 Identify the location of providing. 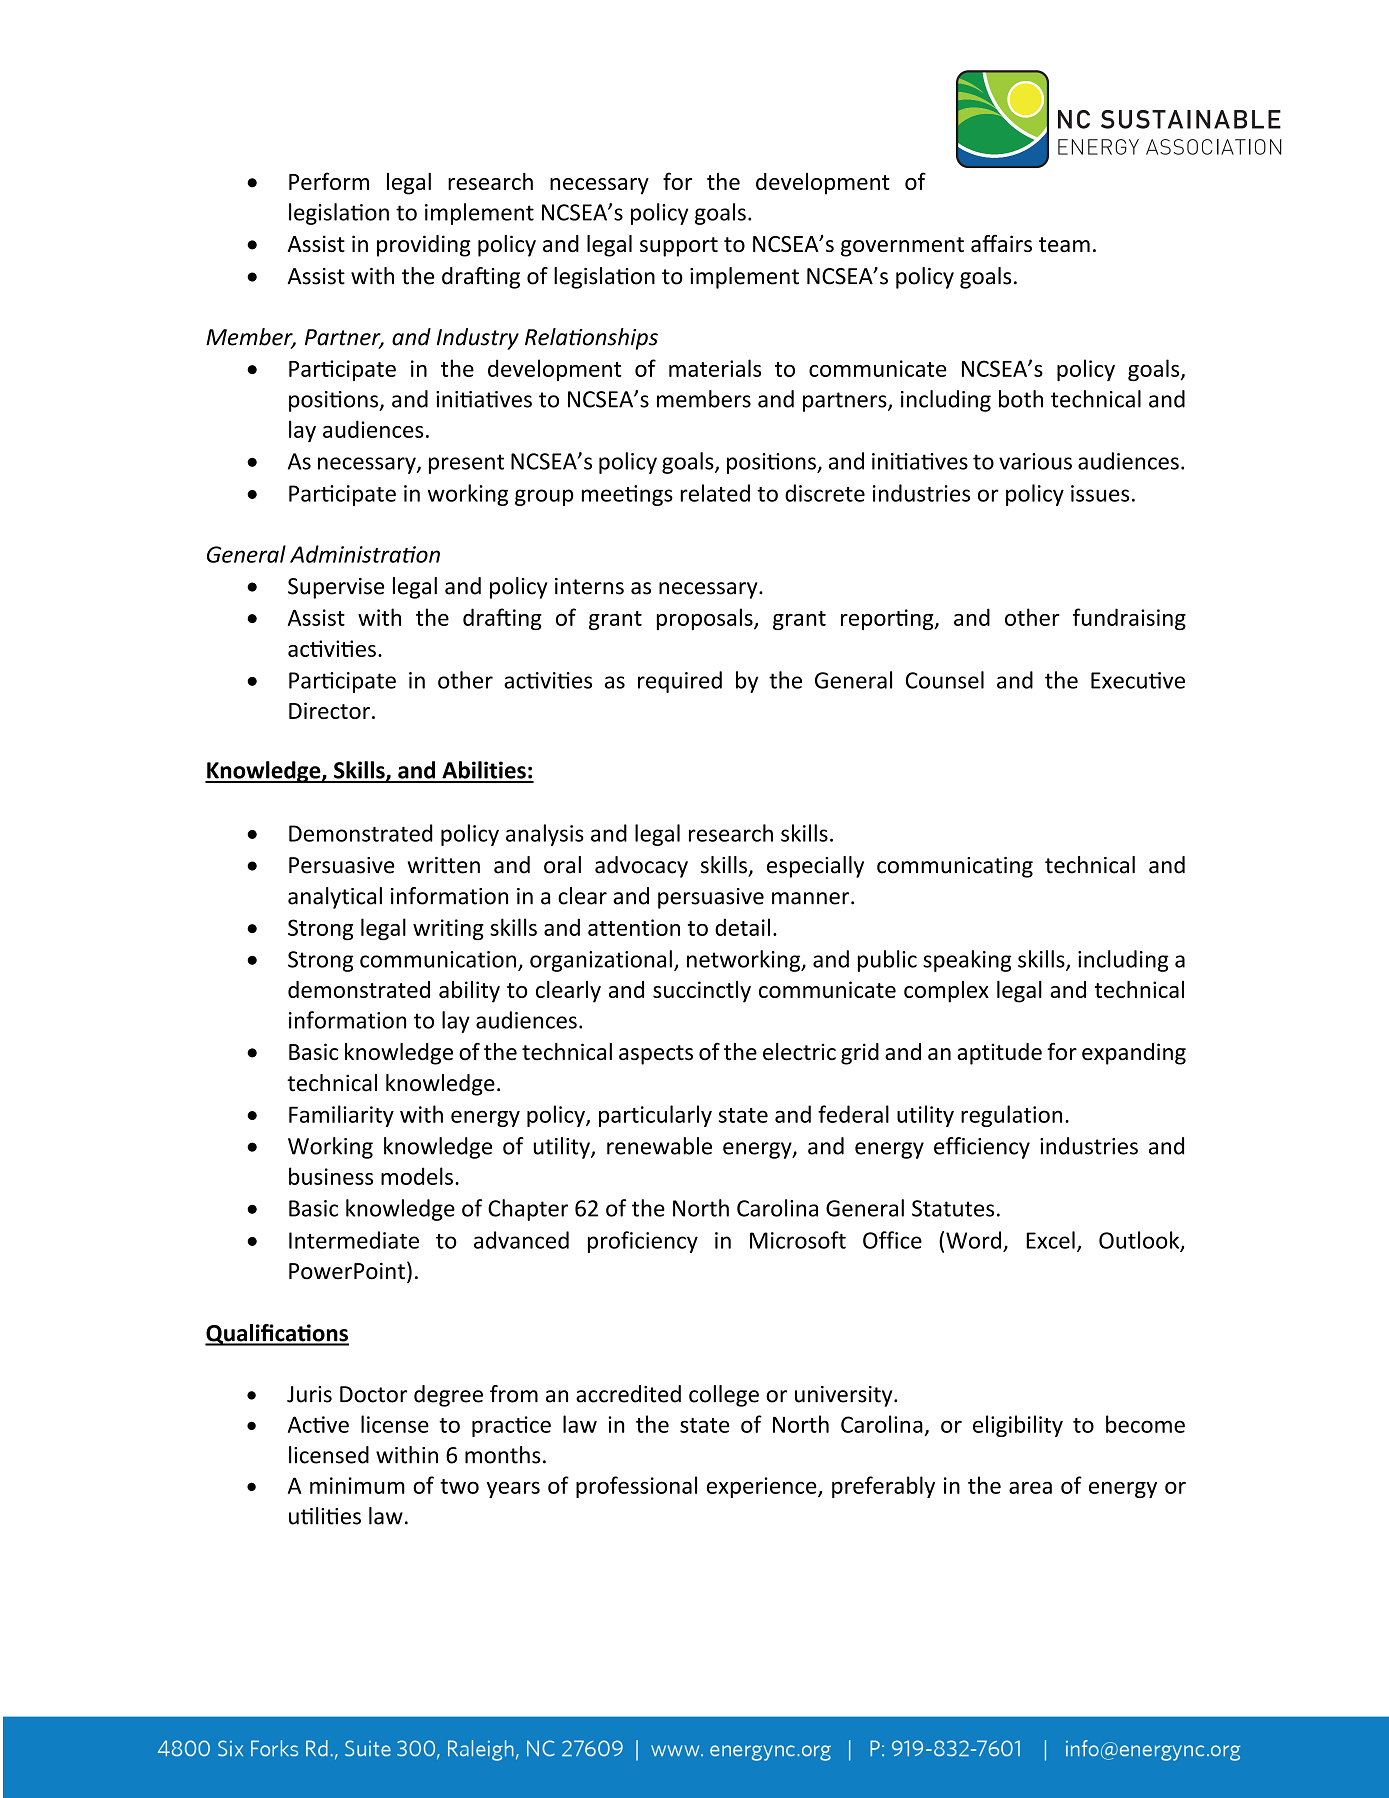
(424, 246).
